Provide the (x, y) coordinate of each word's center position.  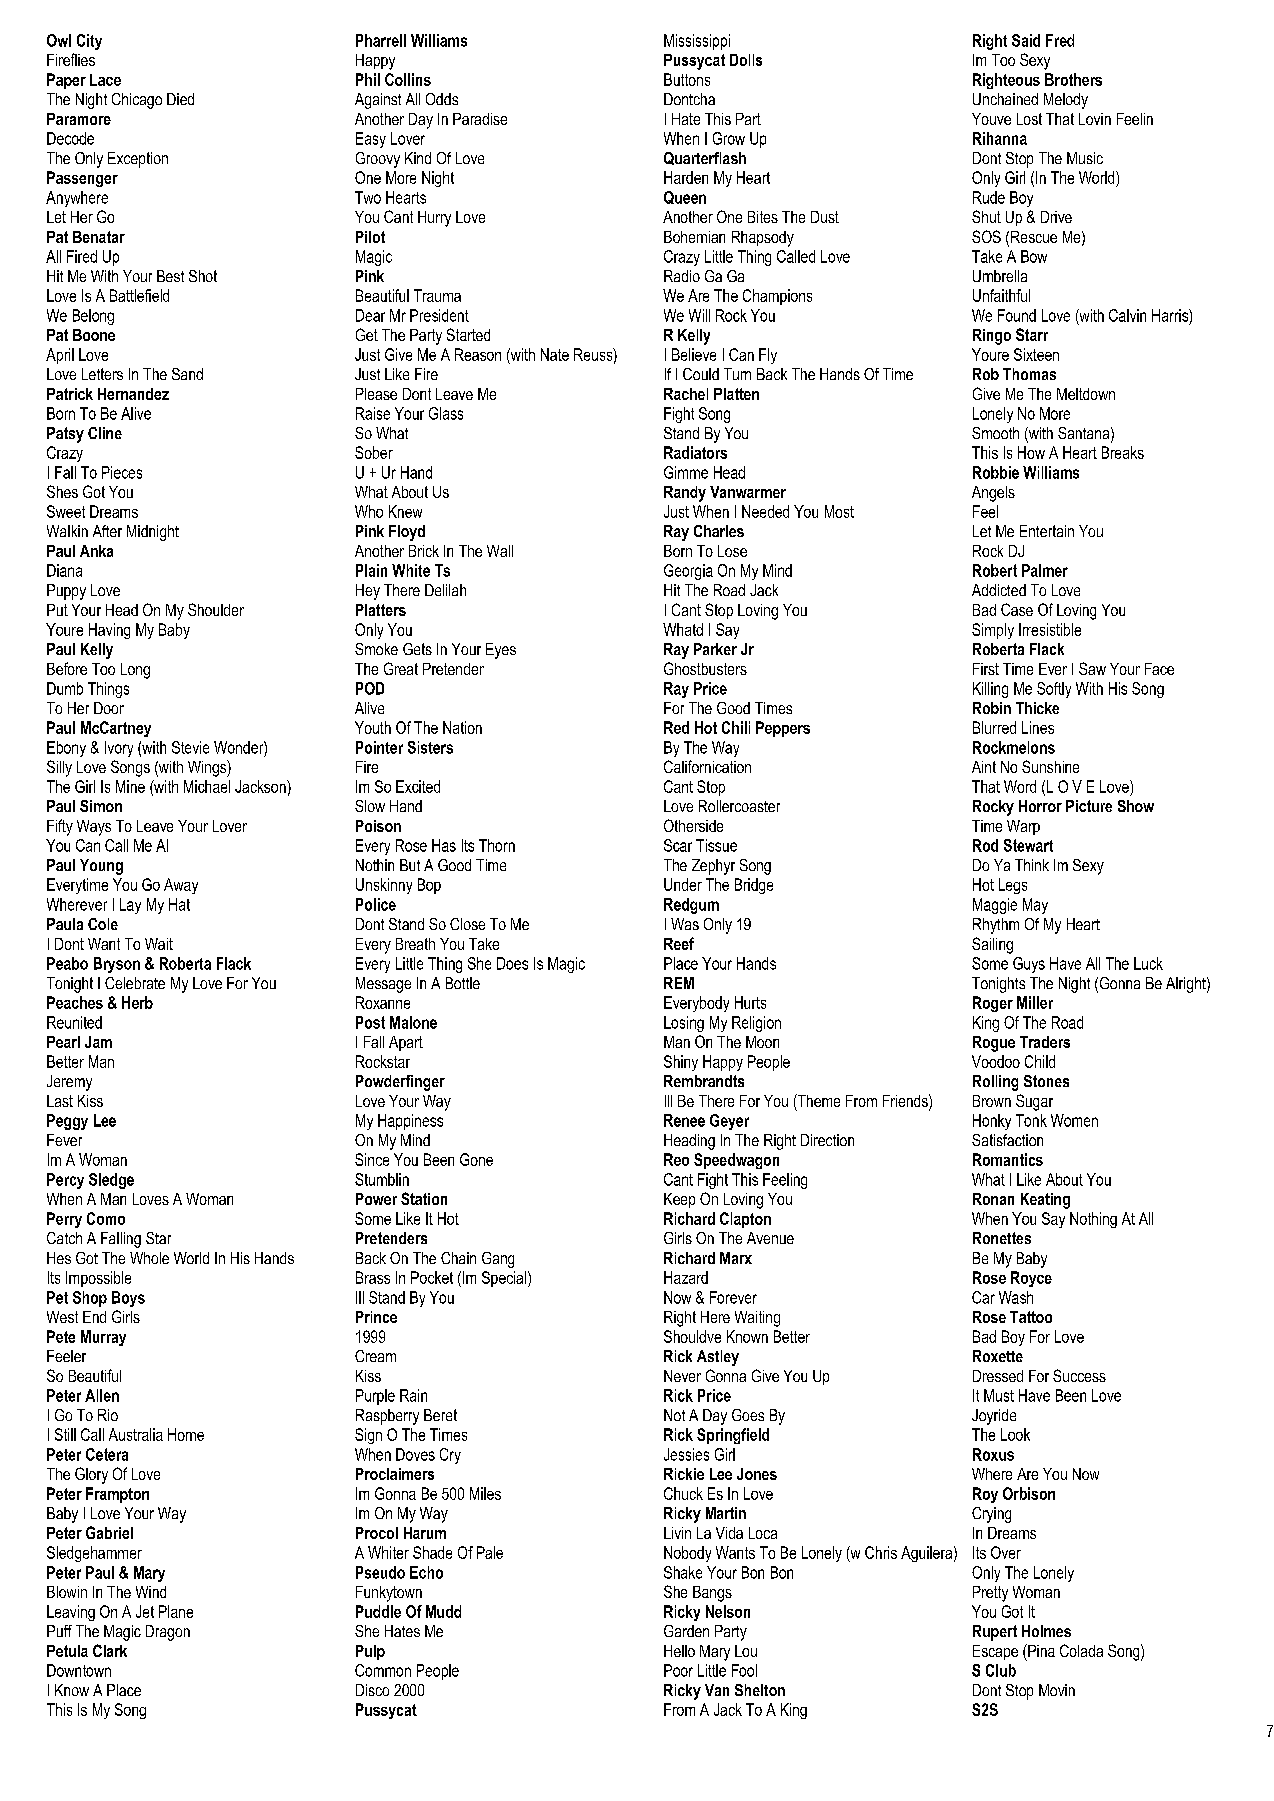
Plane (176, 1611)
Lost (1029, 119)
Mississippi (697, 42)
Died (180, 99)
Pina (1040, 1650)
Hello (679, 1651)
